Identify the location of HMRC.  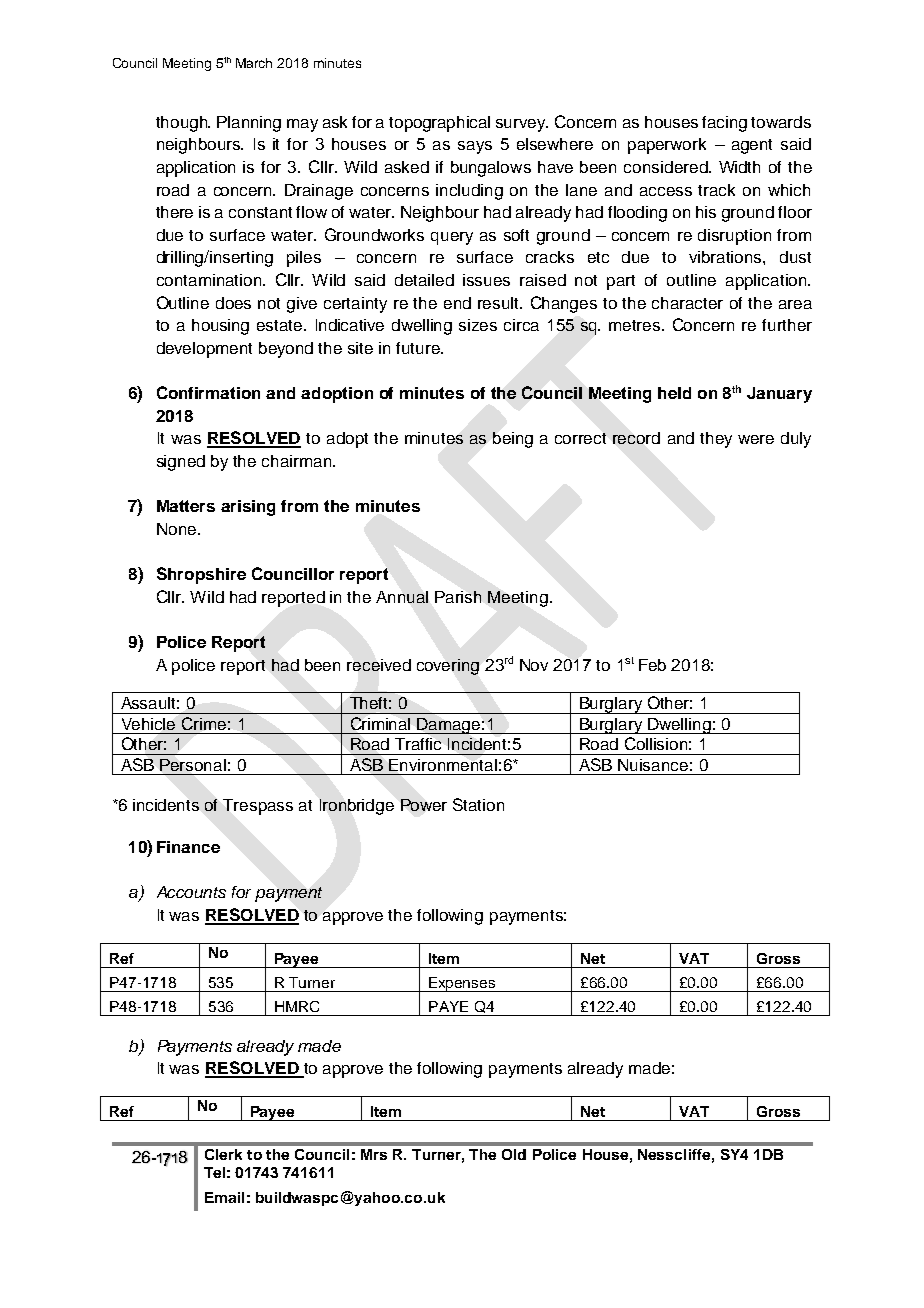
(297, 1006).
